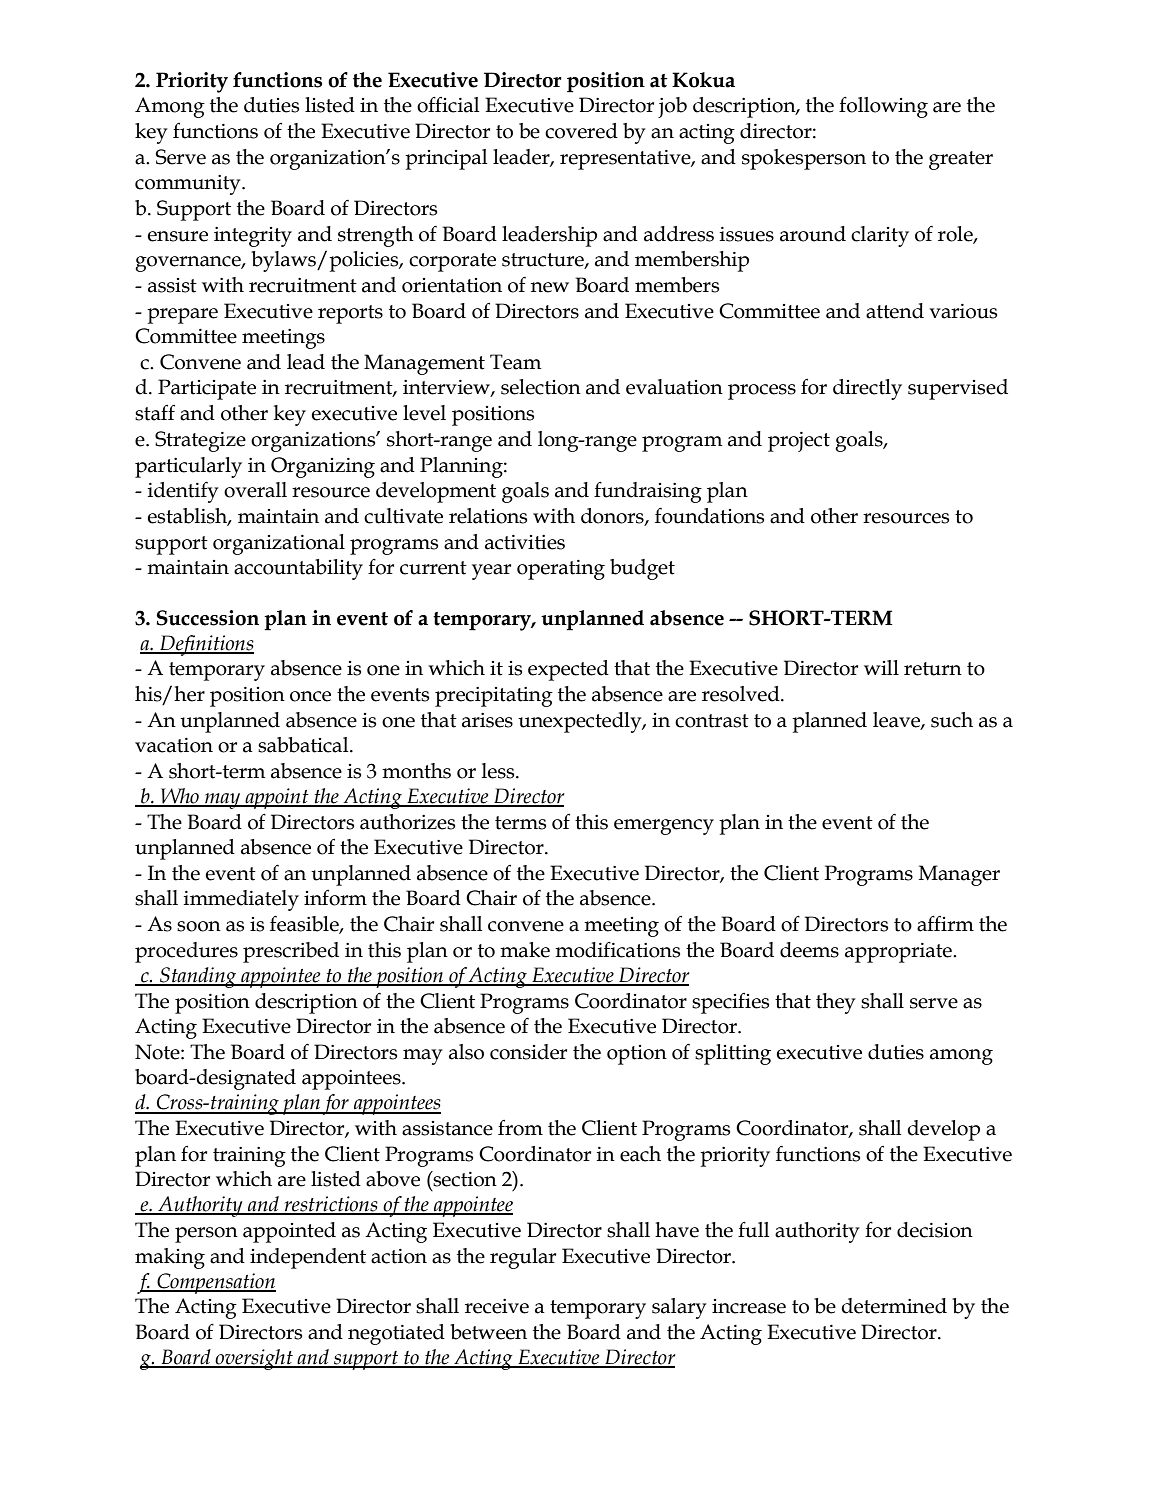 The image size is (1149, 1487). I want to click on covered, so click(581, 131).
